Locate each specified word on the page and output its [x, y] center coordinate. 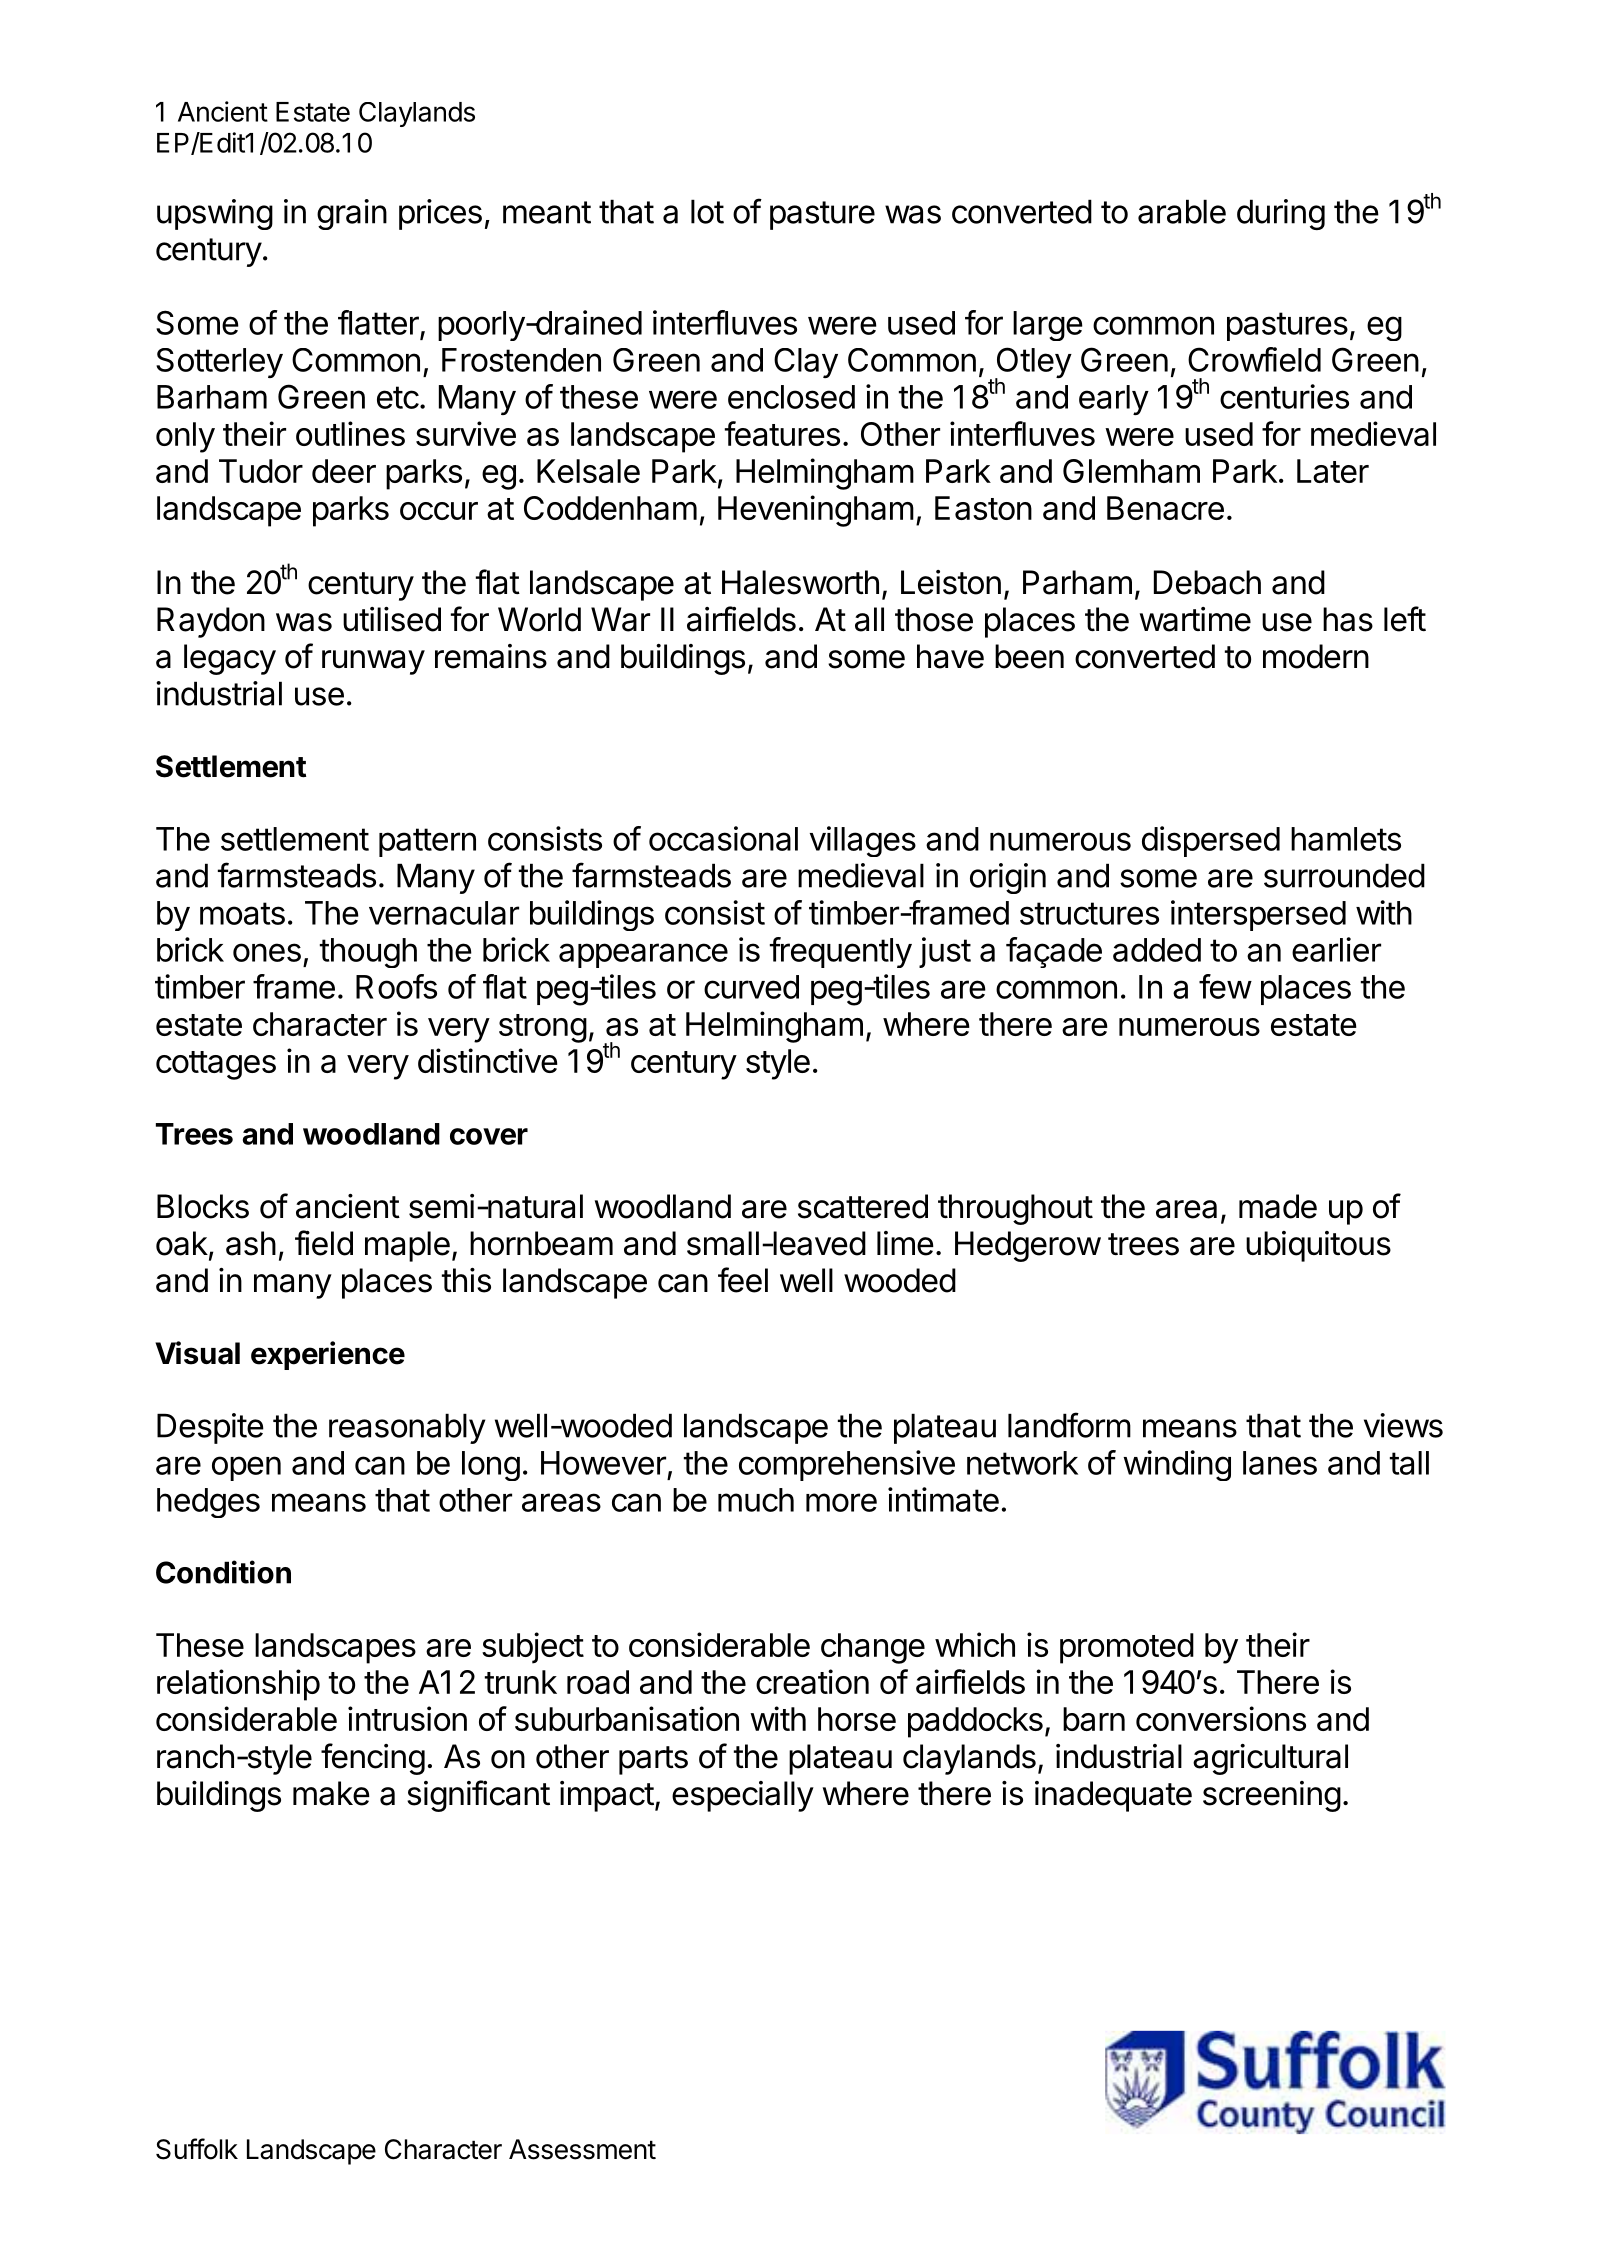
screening [1272, 1796]
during [1281, 214]
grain [352, 214]
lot [707, 211]
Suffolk [197, 2149]
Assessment [582, 2149]
